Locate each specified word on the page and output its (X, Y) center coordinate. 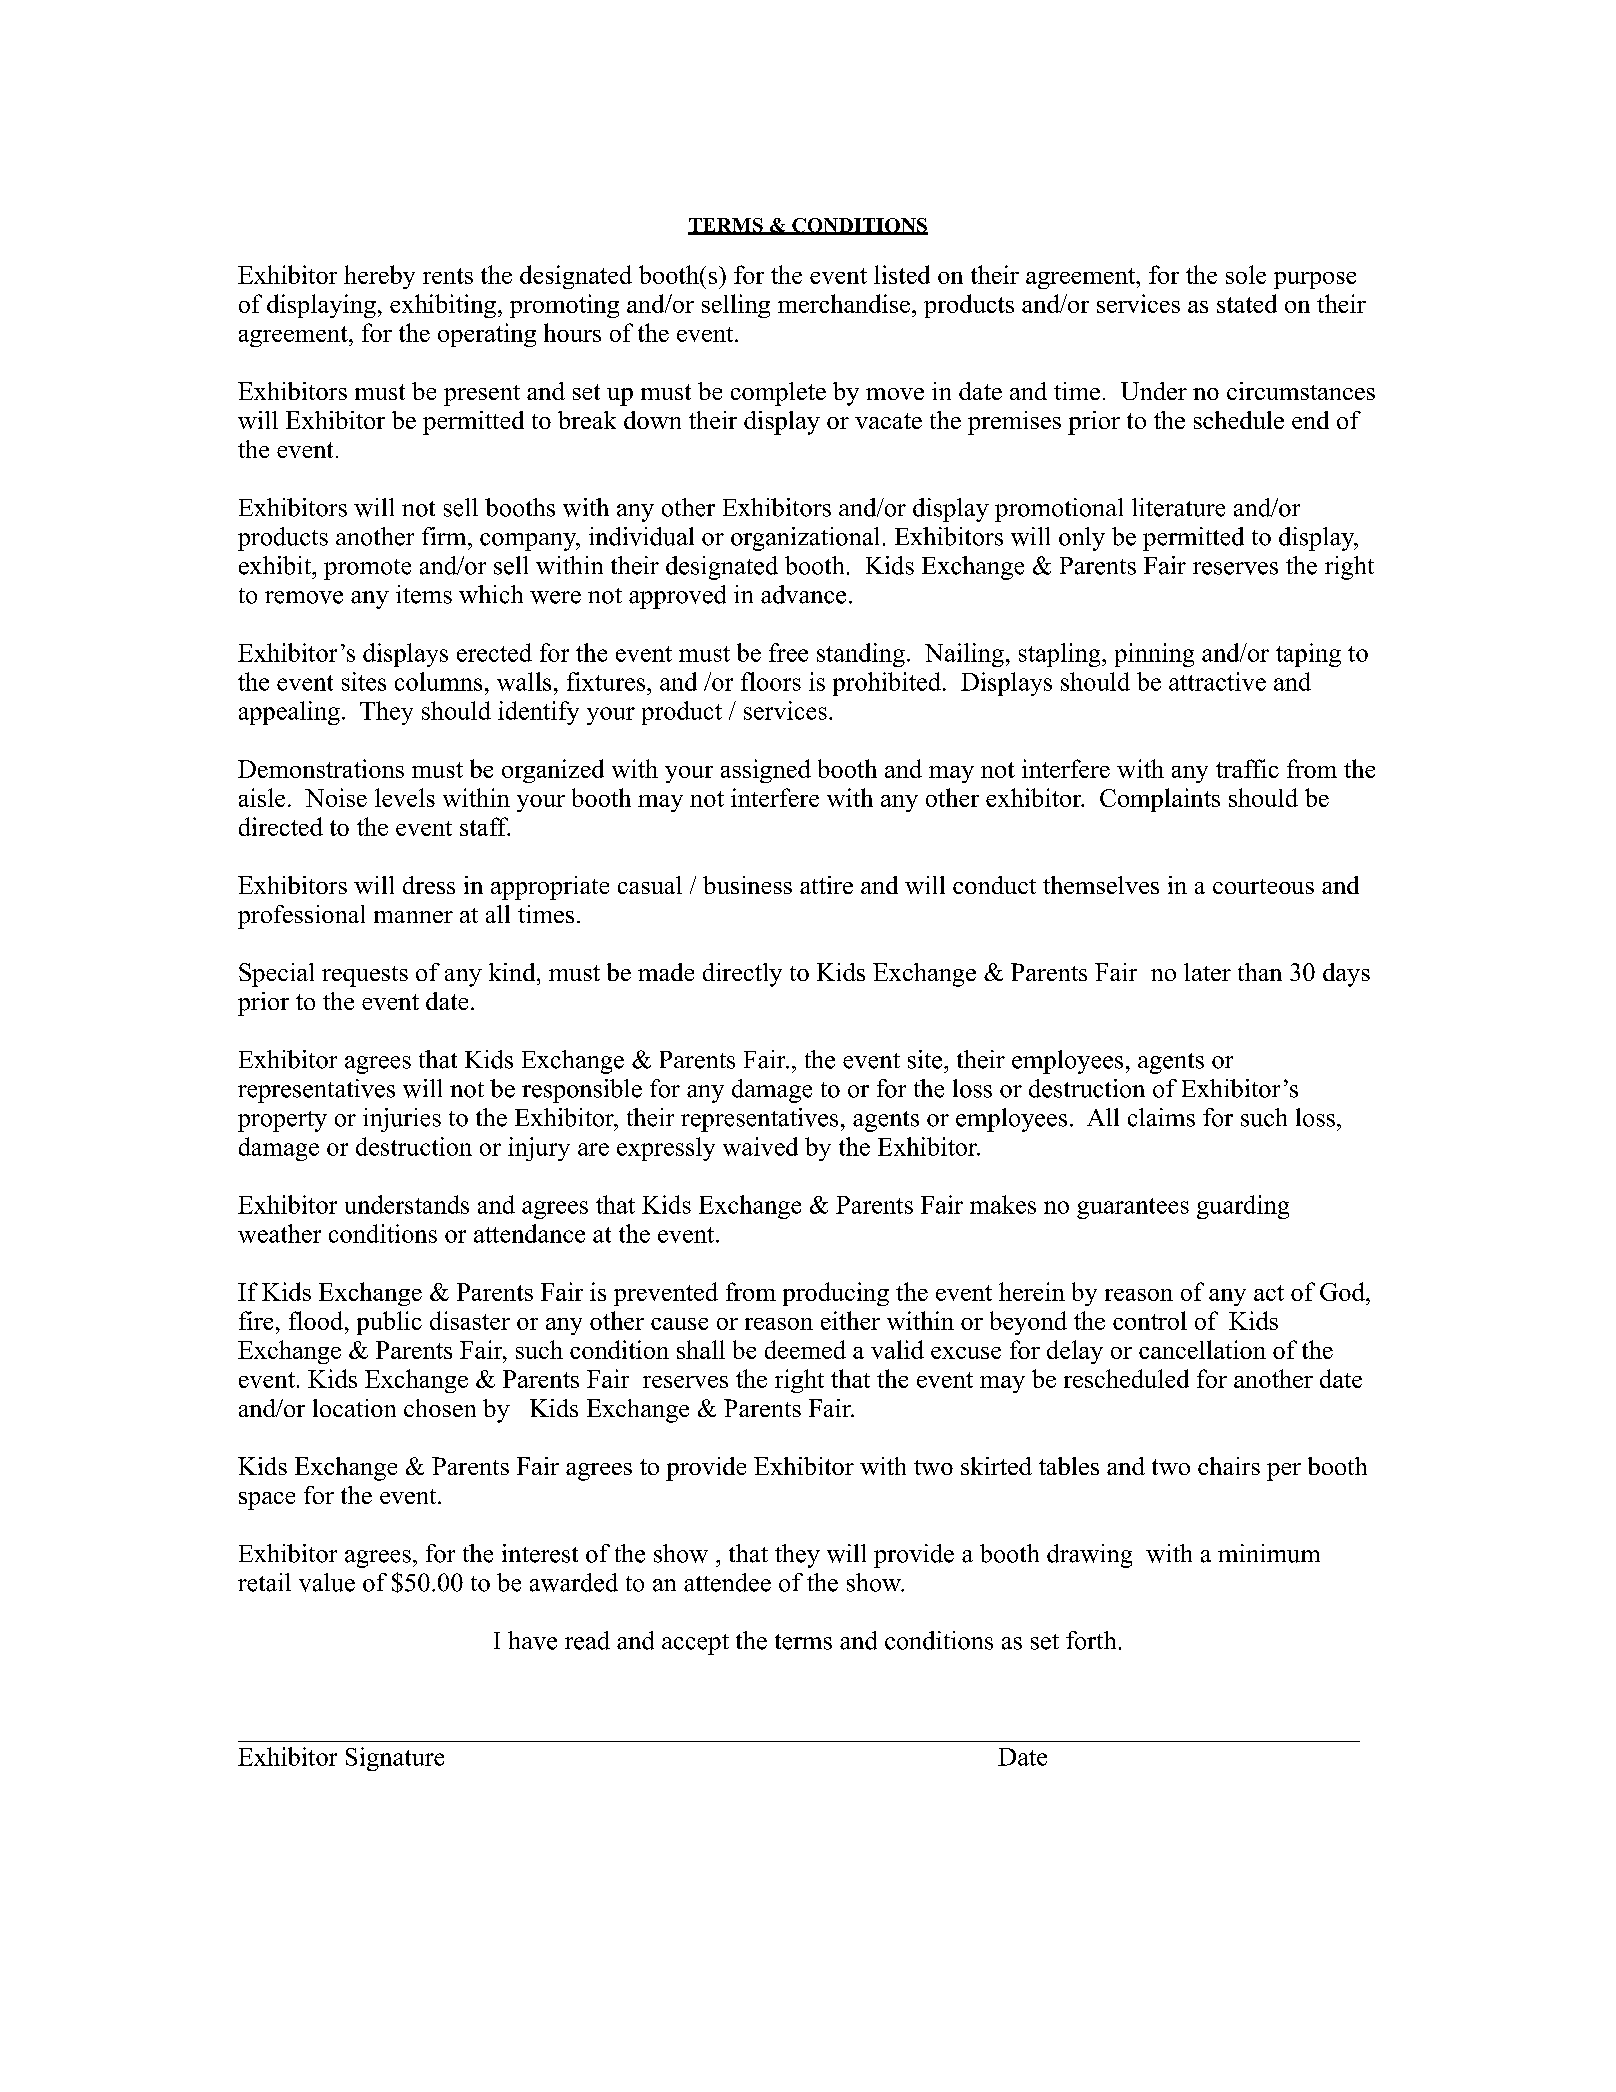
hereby (379, 277)
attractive (1217, 681)
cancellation (1202, 1349)
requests (365, 976)
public (389, 1323)
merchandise (845, 303)
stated (1247, 303)
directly (742, 975)
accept (695, 1644)
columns (438, 681)
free (788, 652)
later (1207, 972)
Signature (395, 1759)
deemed (805, 1349)
